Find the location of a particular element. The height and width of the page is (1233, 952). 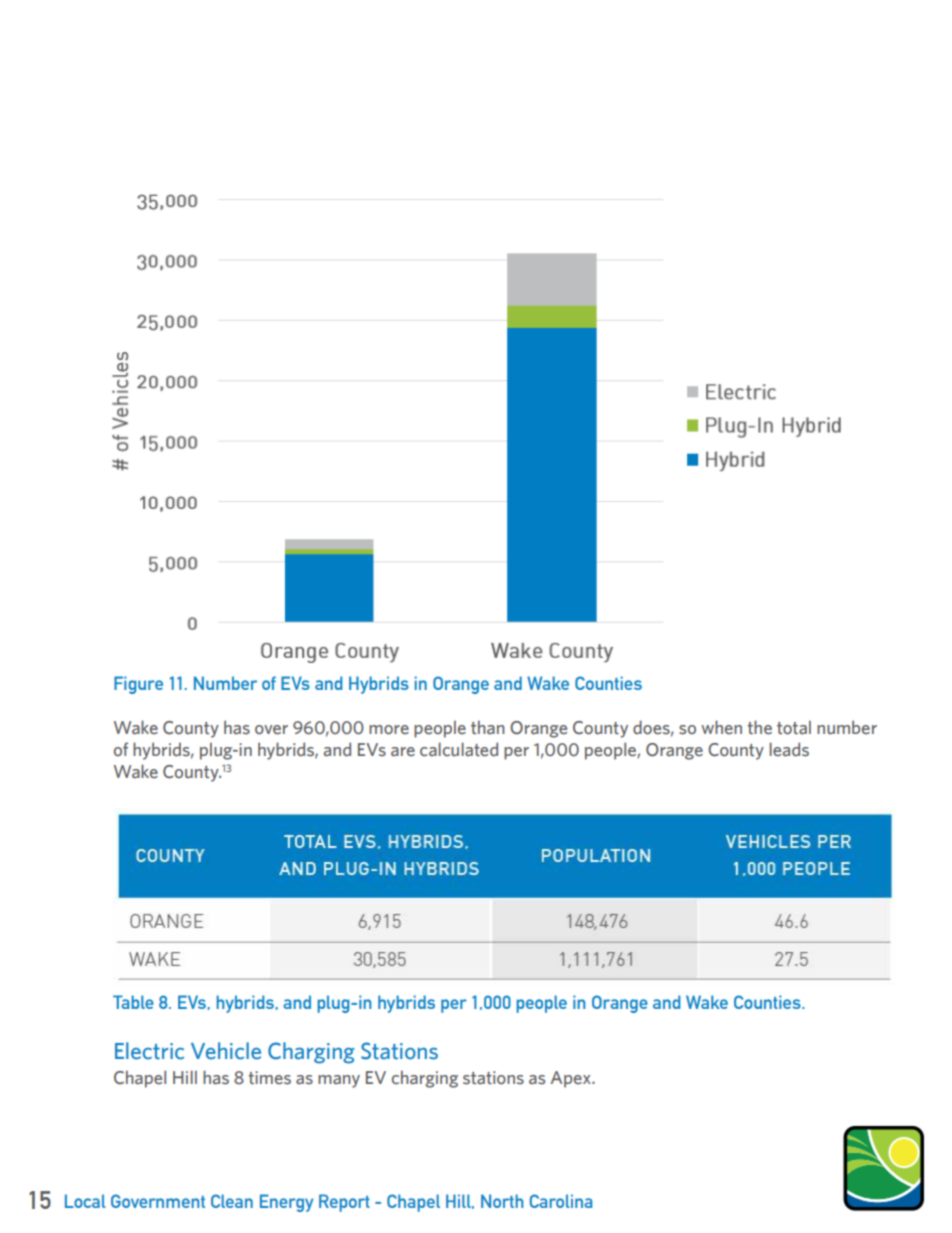

leads is located at coordinates (789, 749).
